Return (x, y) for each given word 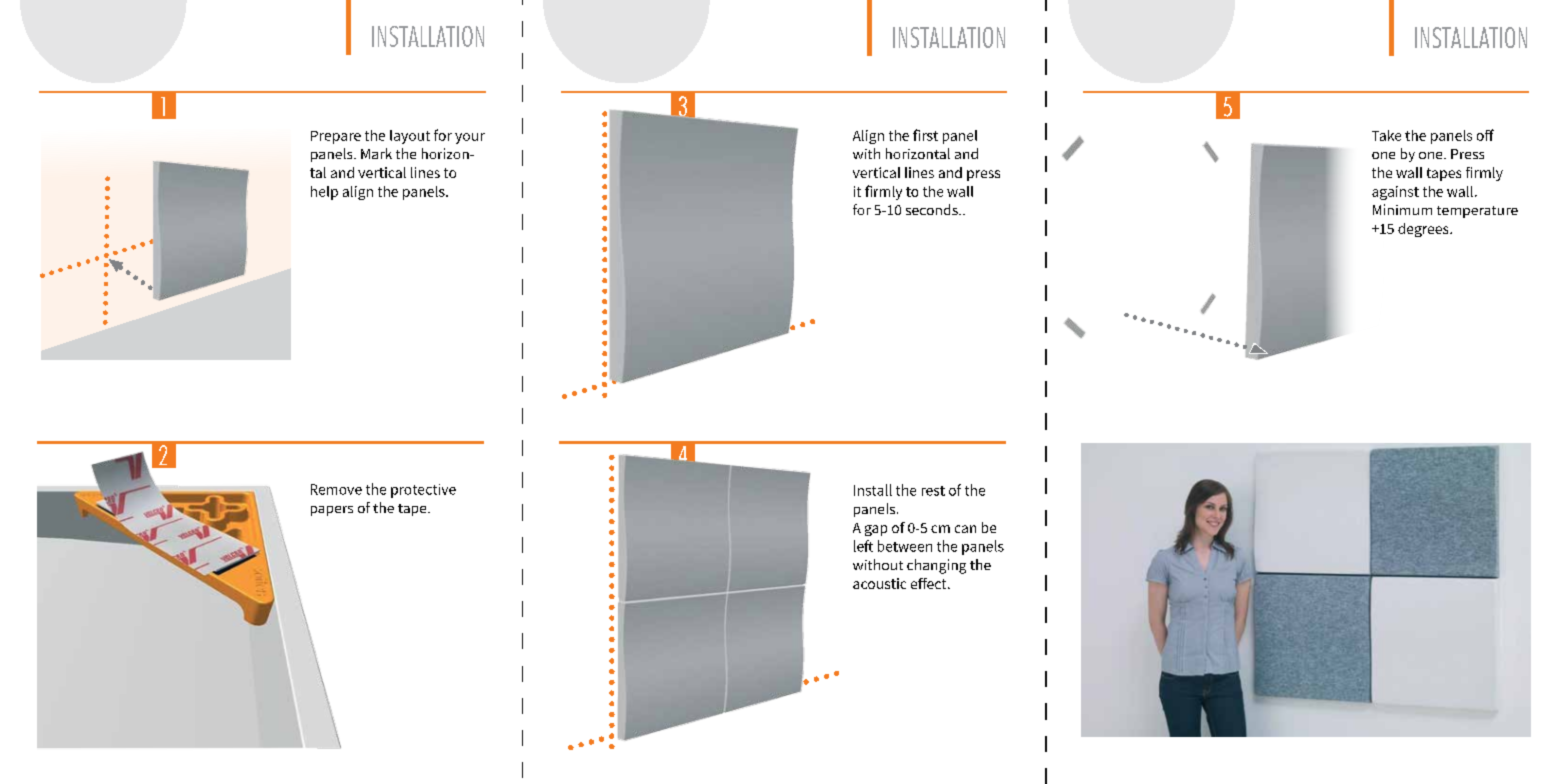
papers (332, 511)
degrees (1424, 230)
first (925, 135)
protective (423, 491)
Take (1386, 135)
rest (933, 491)
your (470, 138)
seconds (933, 209)
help (324, 193)
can (965, 529)
